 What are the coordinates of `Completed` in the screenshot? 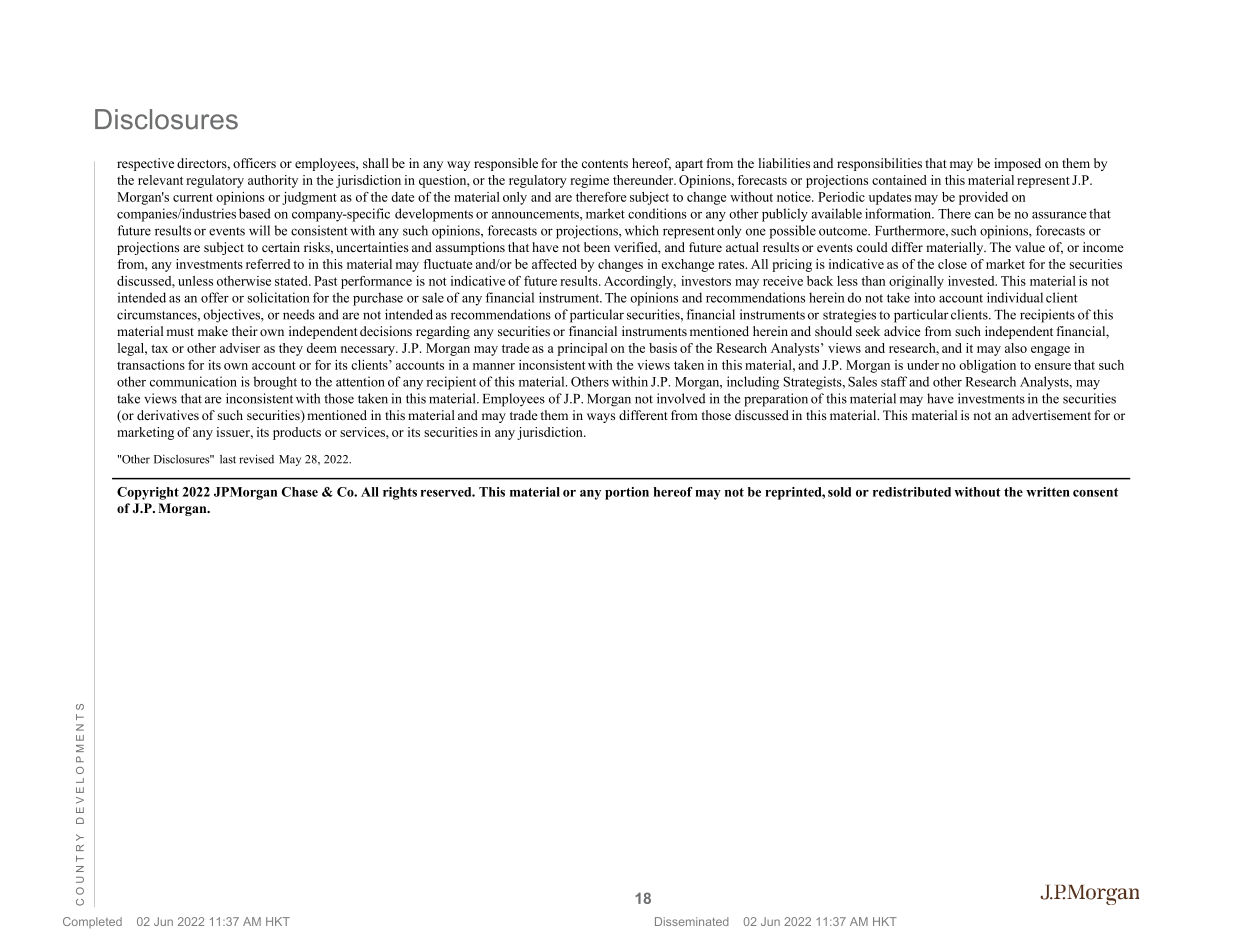 It's located at (92, 922).
